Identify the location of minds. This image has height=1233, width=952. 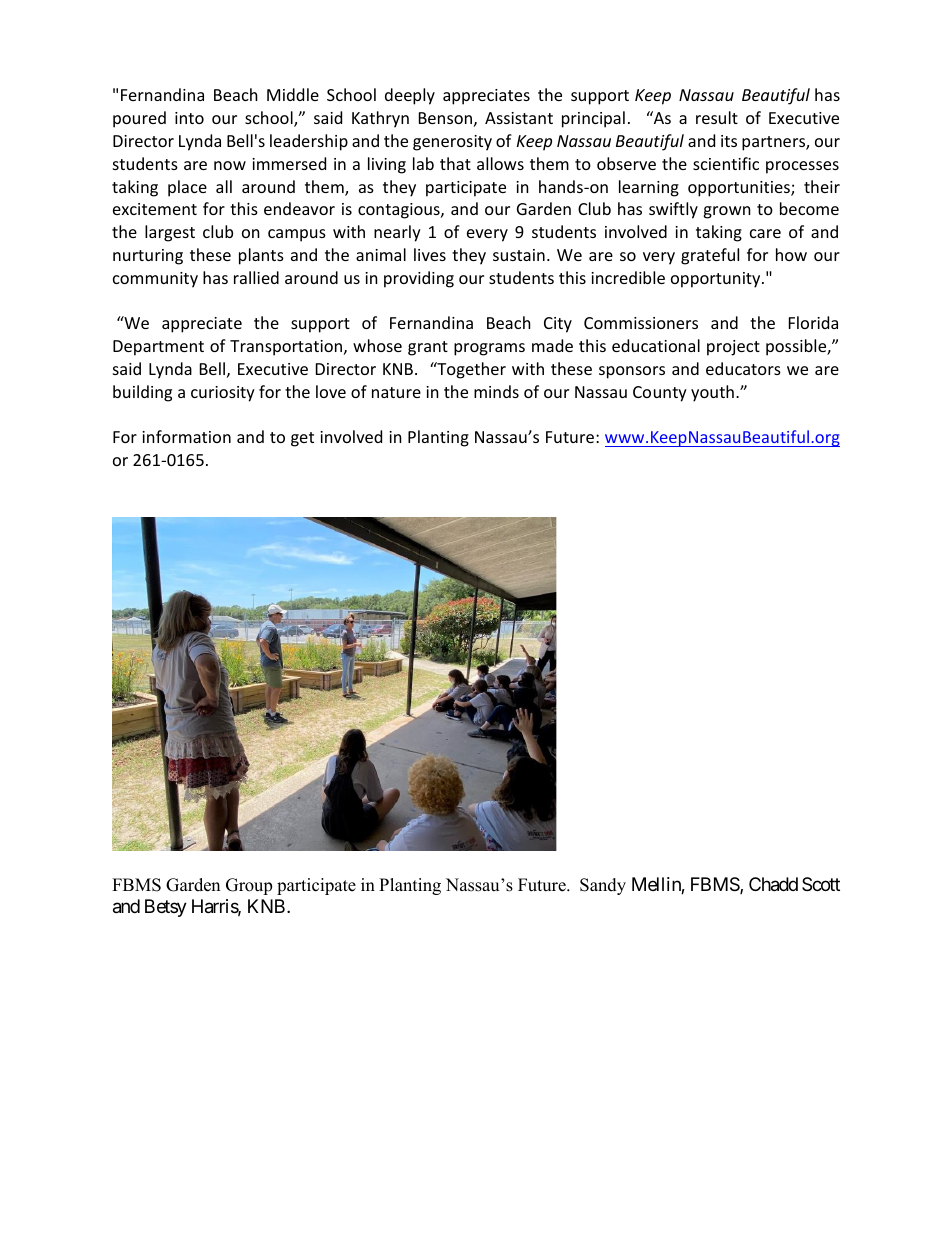
(496, 391).
